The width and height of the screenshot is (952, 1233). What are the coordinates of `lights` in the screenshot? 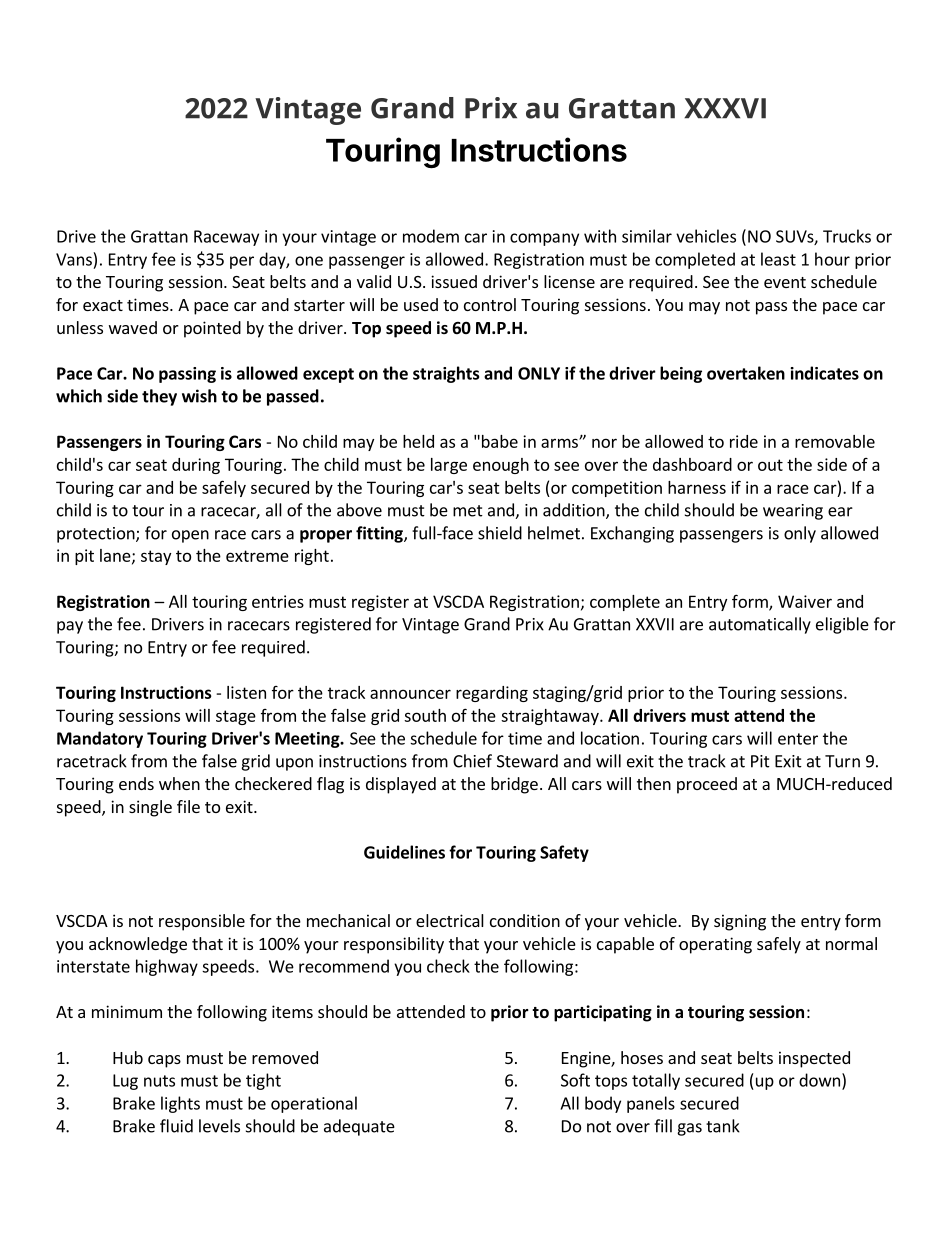 It's located at (180, 1104).
